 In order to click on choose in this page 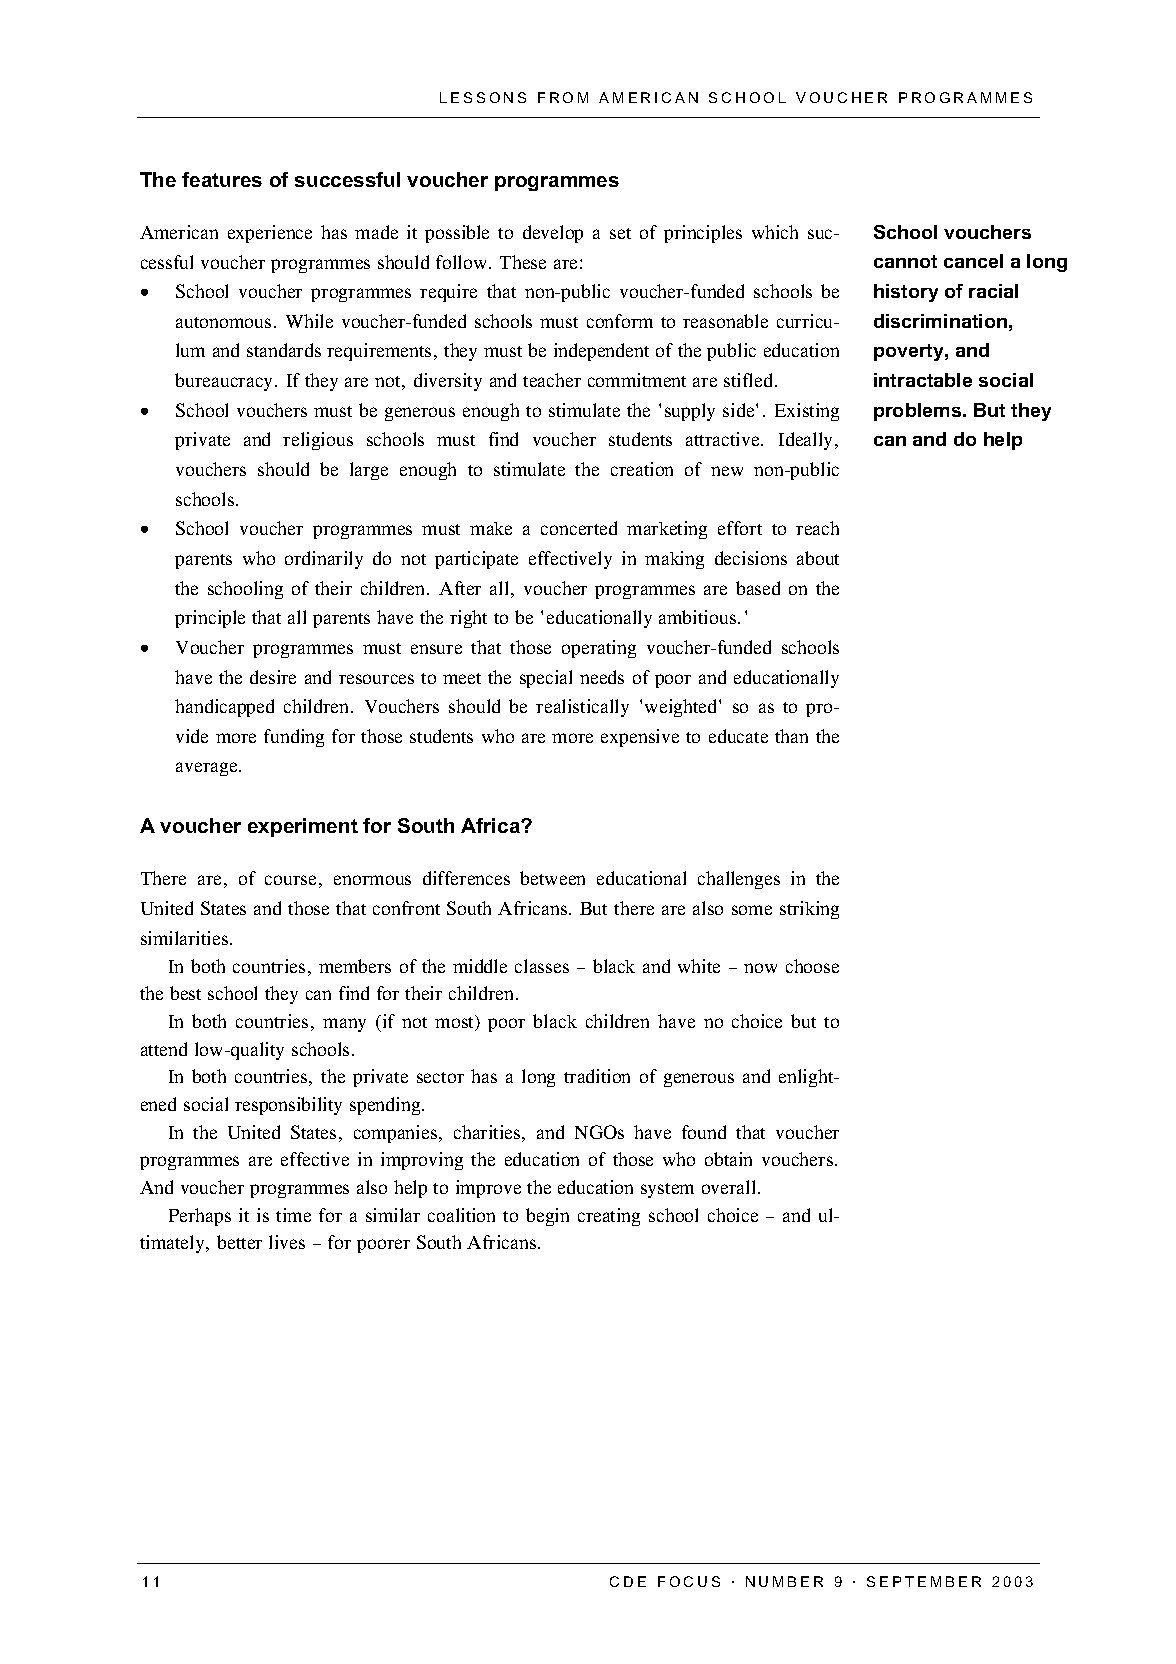, I will do `click(812, 966)`.
